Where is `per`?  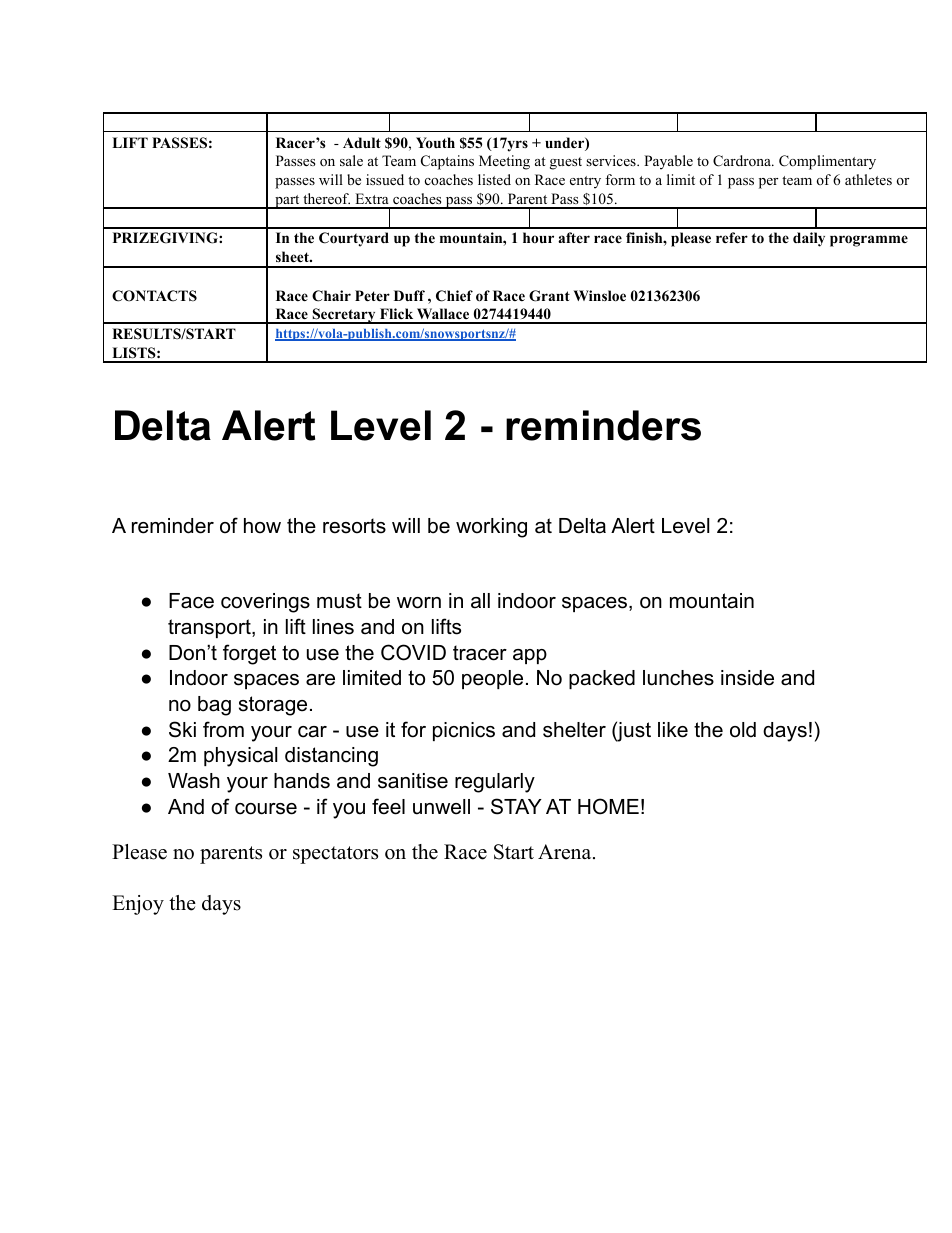 per is located at coordinates (768, 183).
